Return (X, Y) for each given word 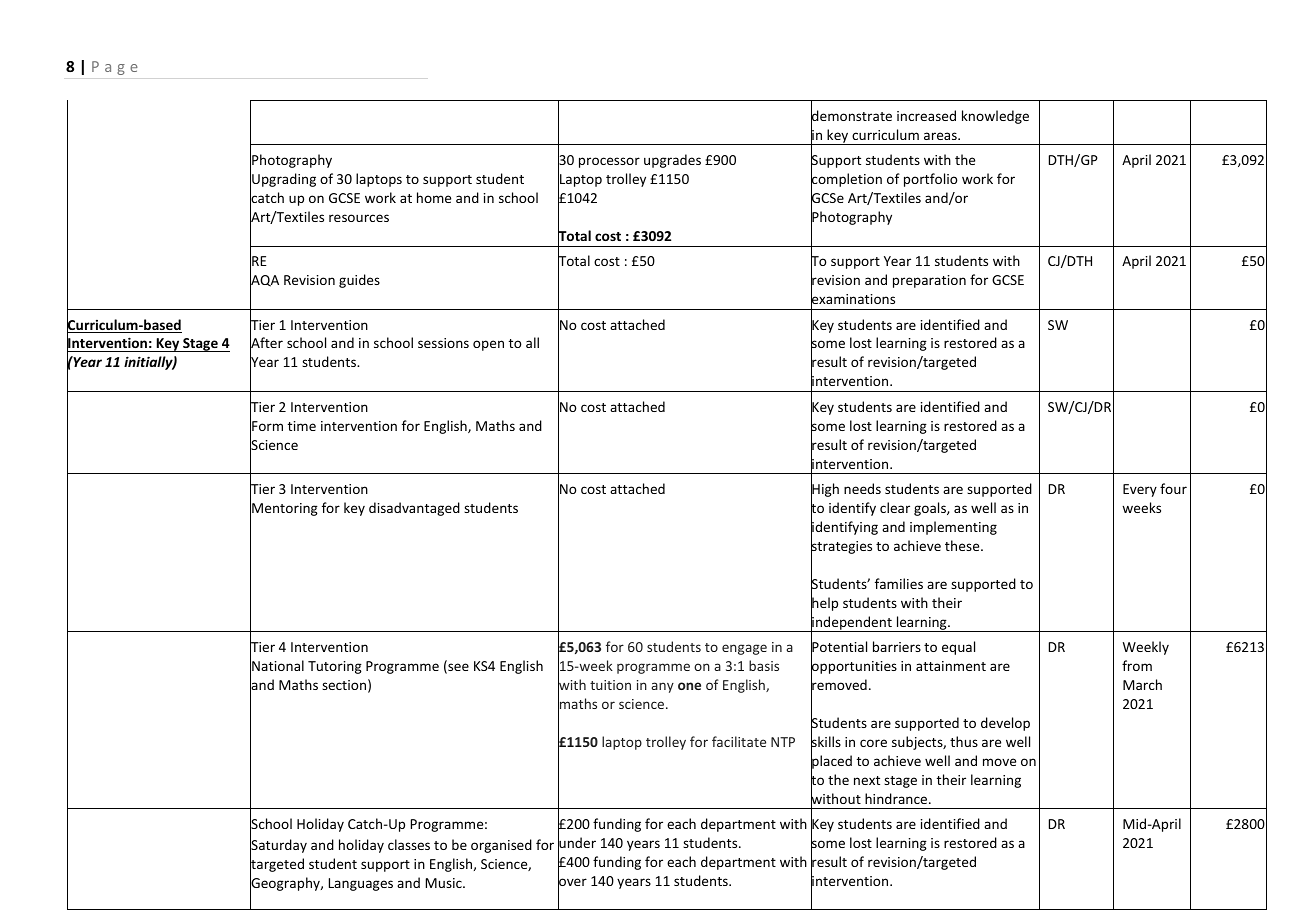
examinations (853, 299)
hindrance (897, 798)
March (1142, 684)
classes (409, 844)
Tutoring (335, 667)
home (434, 197)
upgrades (672, 161)
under (577, 843)
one (689, 686)
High (825, 491)
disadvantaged (414, 509)
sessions (443, 343)
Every (1140, 490)
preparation (929, 281)
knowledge (995, 117)
